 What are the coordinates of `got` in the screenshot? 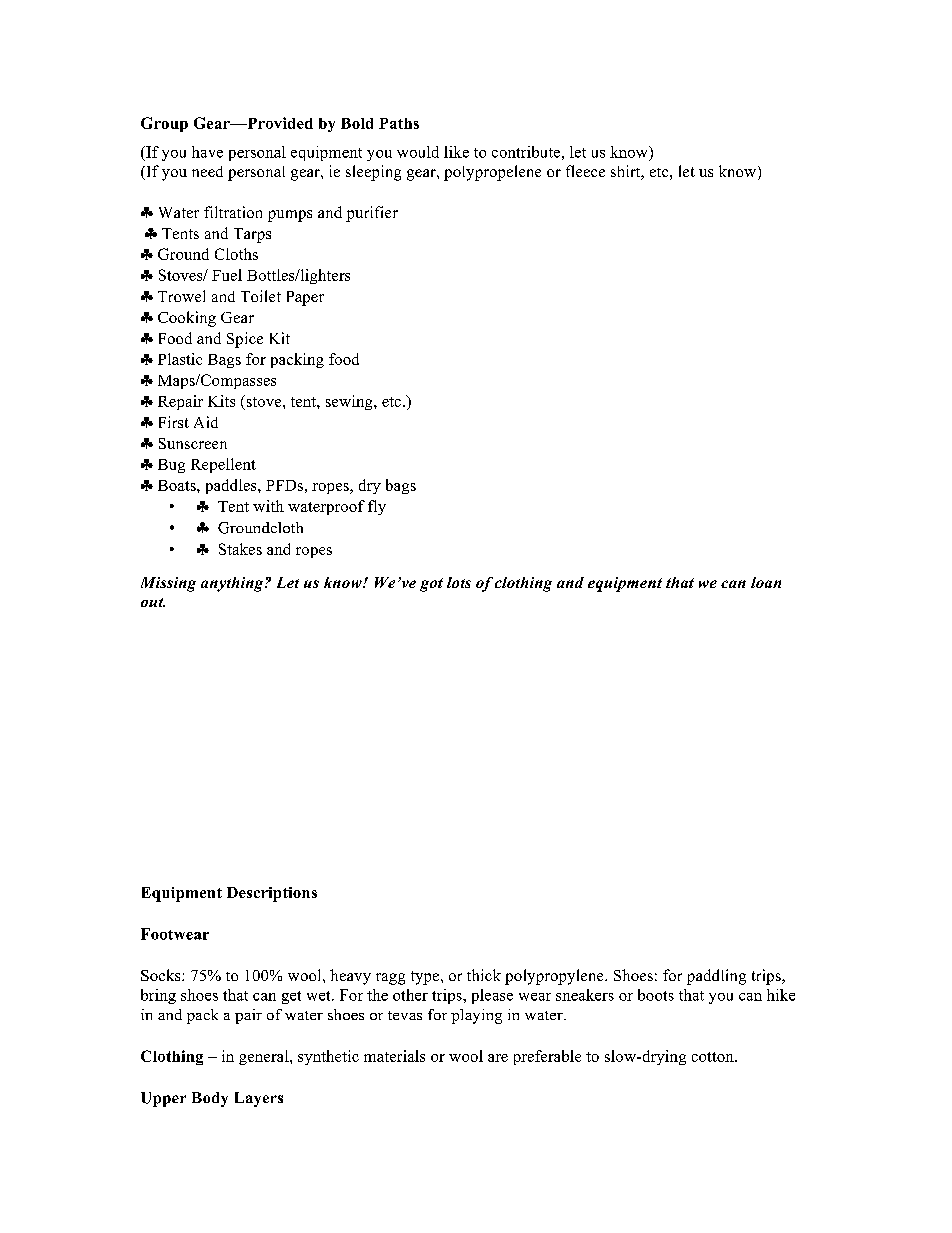 It's located at (431, 585).
